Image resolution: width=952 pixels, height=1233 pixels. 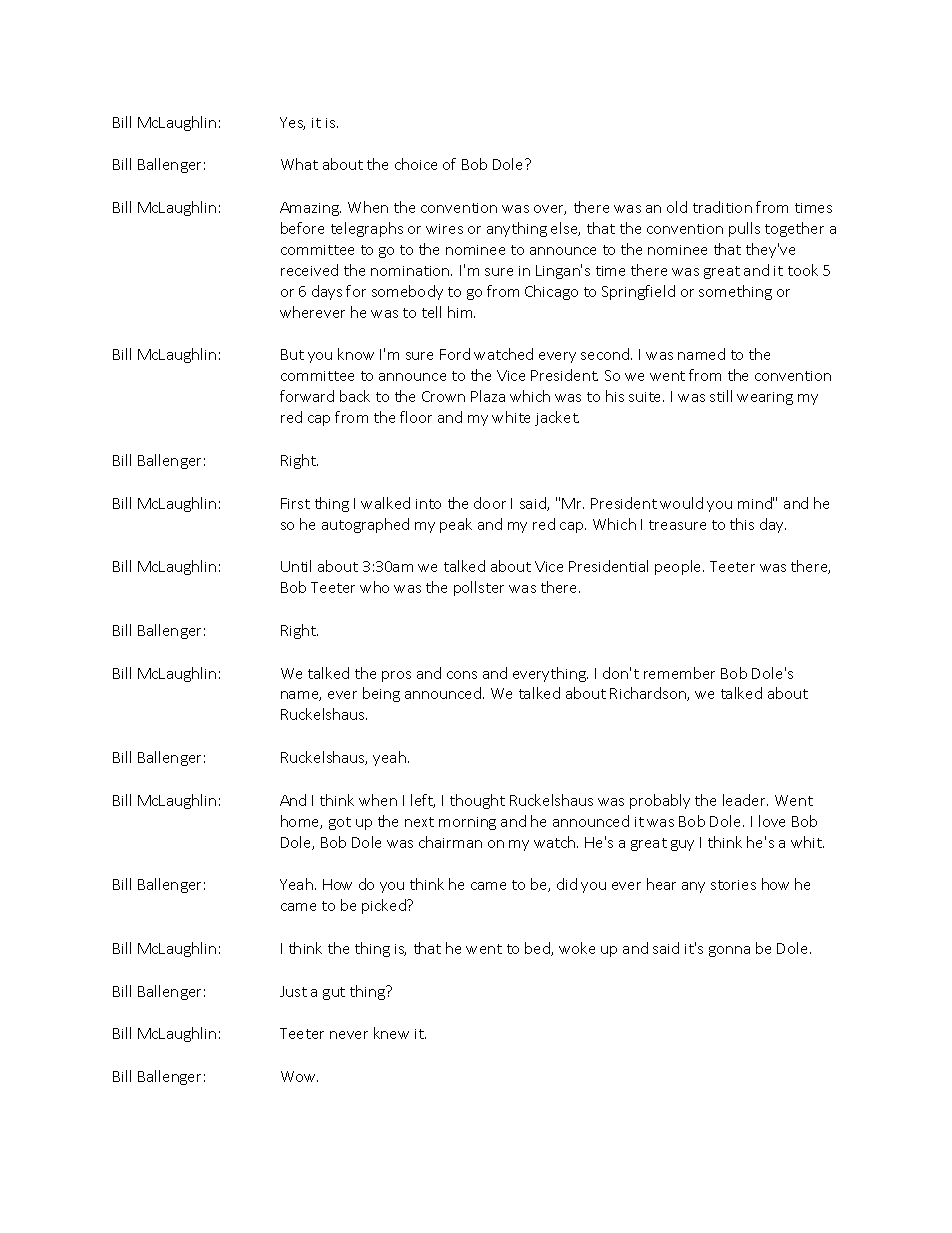 What do you see at coordinates (729, 951) in the image?
I see `gonna` at bounding box center [729, 951].
